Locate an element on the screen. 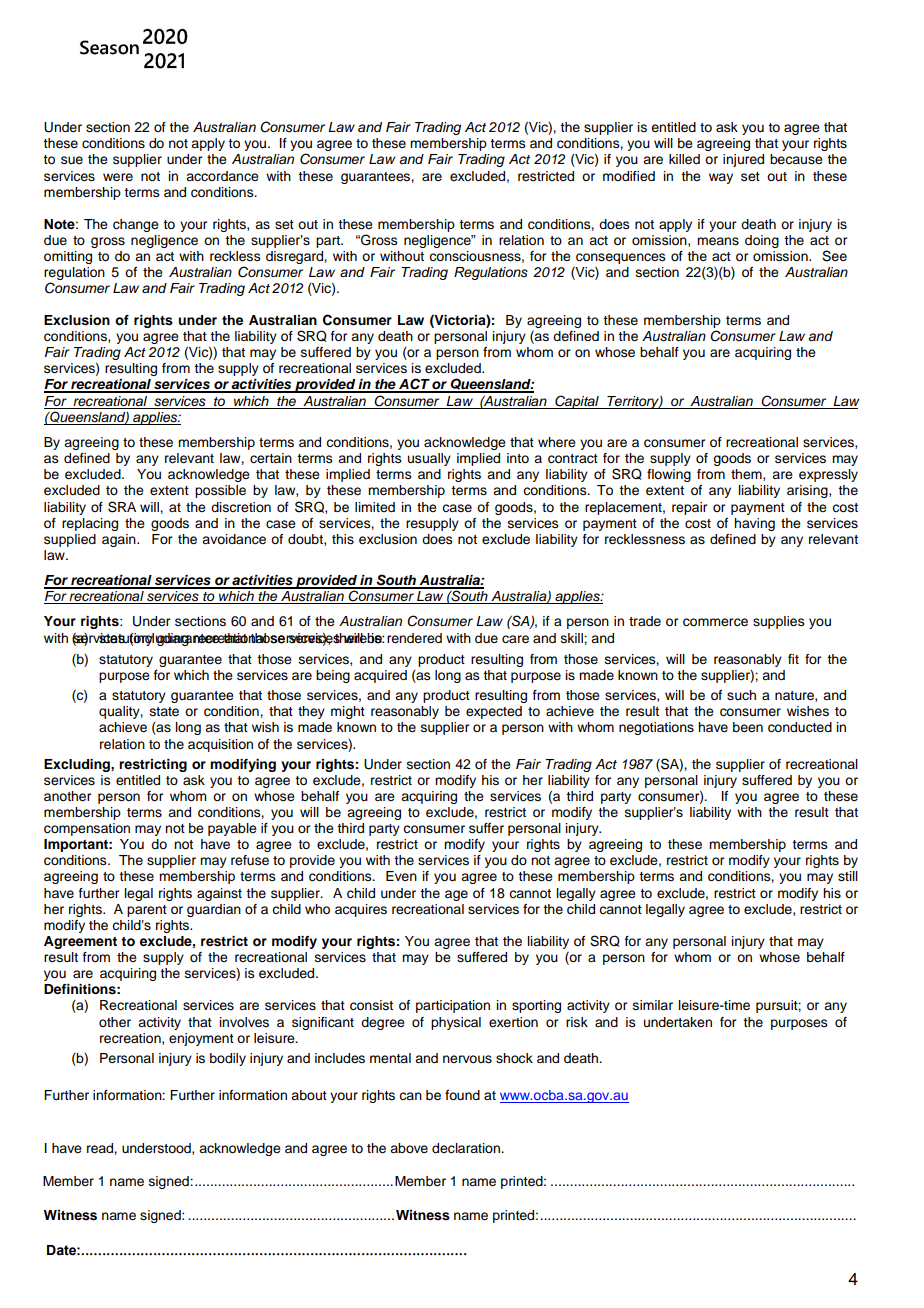 Image resolution: width=924 pixels, height=1308 pixels. bodily is located at coordinates (228, 1059).
